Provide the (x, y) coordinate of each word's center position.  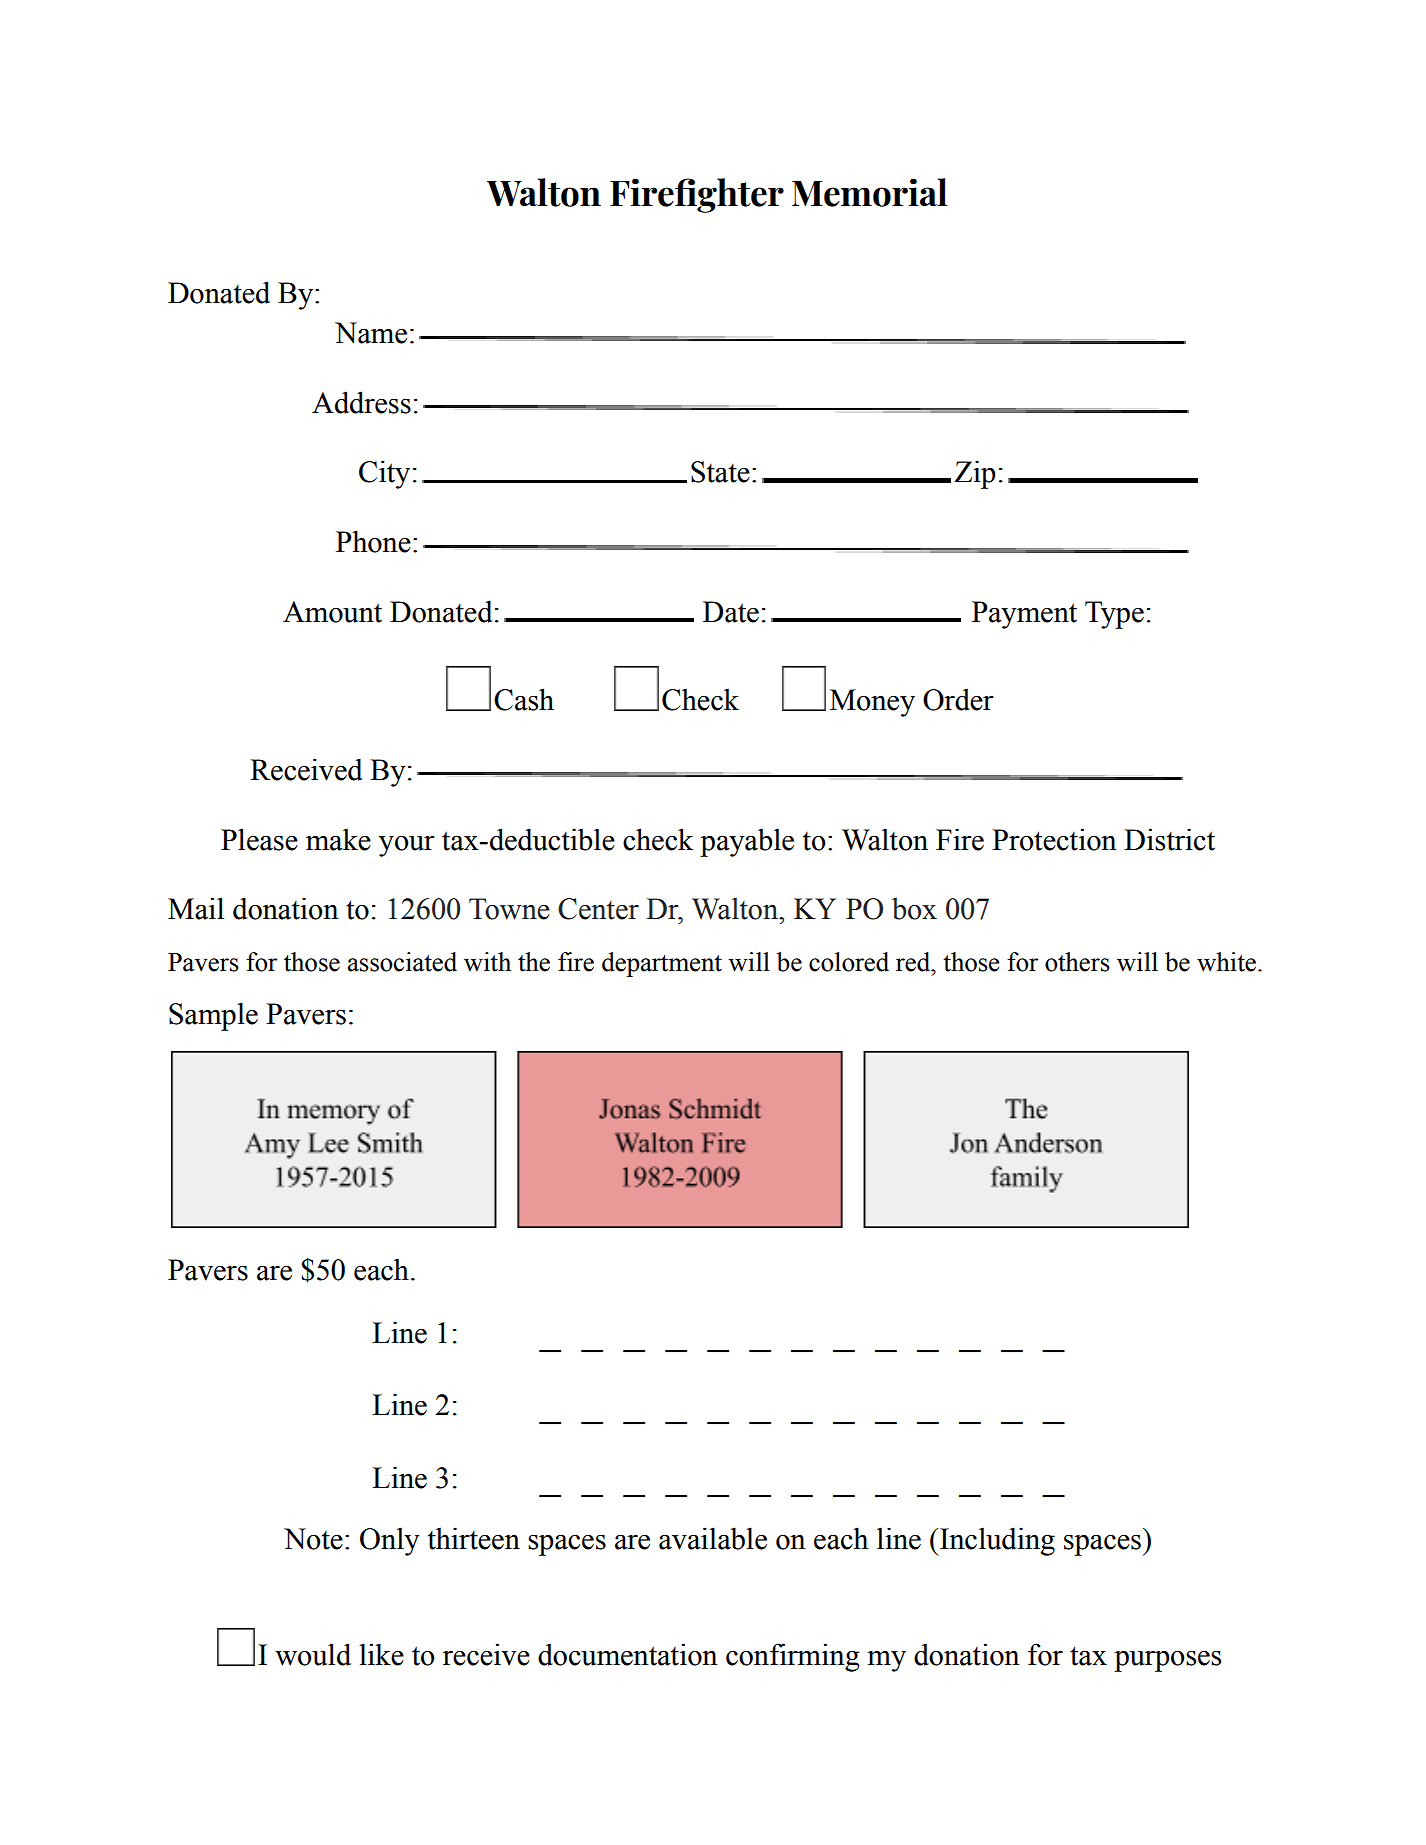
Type (1114, 615)
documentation (628, 1654)
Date (731, 612)
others (1077, 962)
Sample (213, 1016)
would (313, 1654)
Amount (332, 612)
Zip (975, 474)
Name (371, 333)
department (662, 964)
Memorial (870, 192)
